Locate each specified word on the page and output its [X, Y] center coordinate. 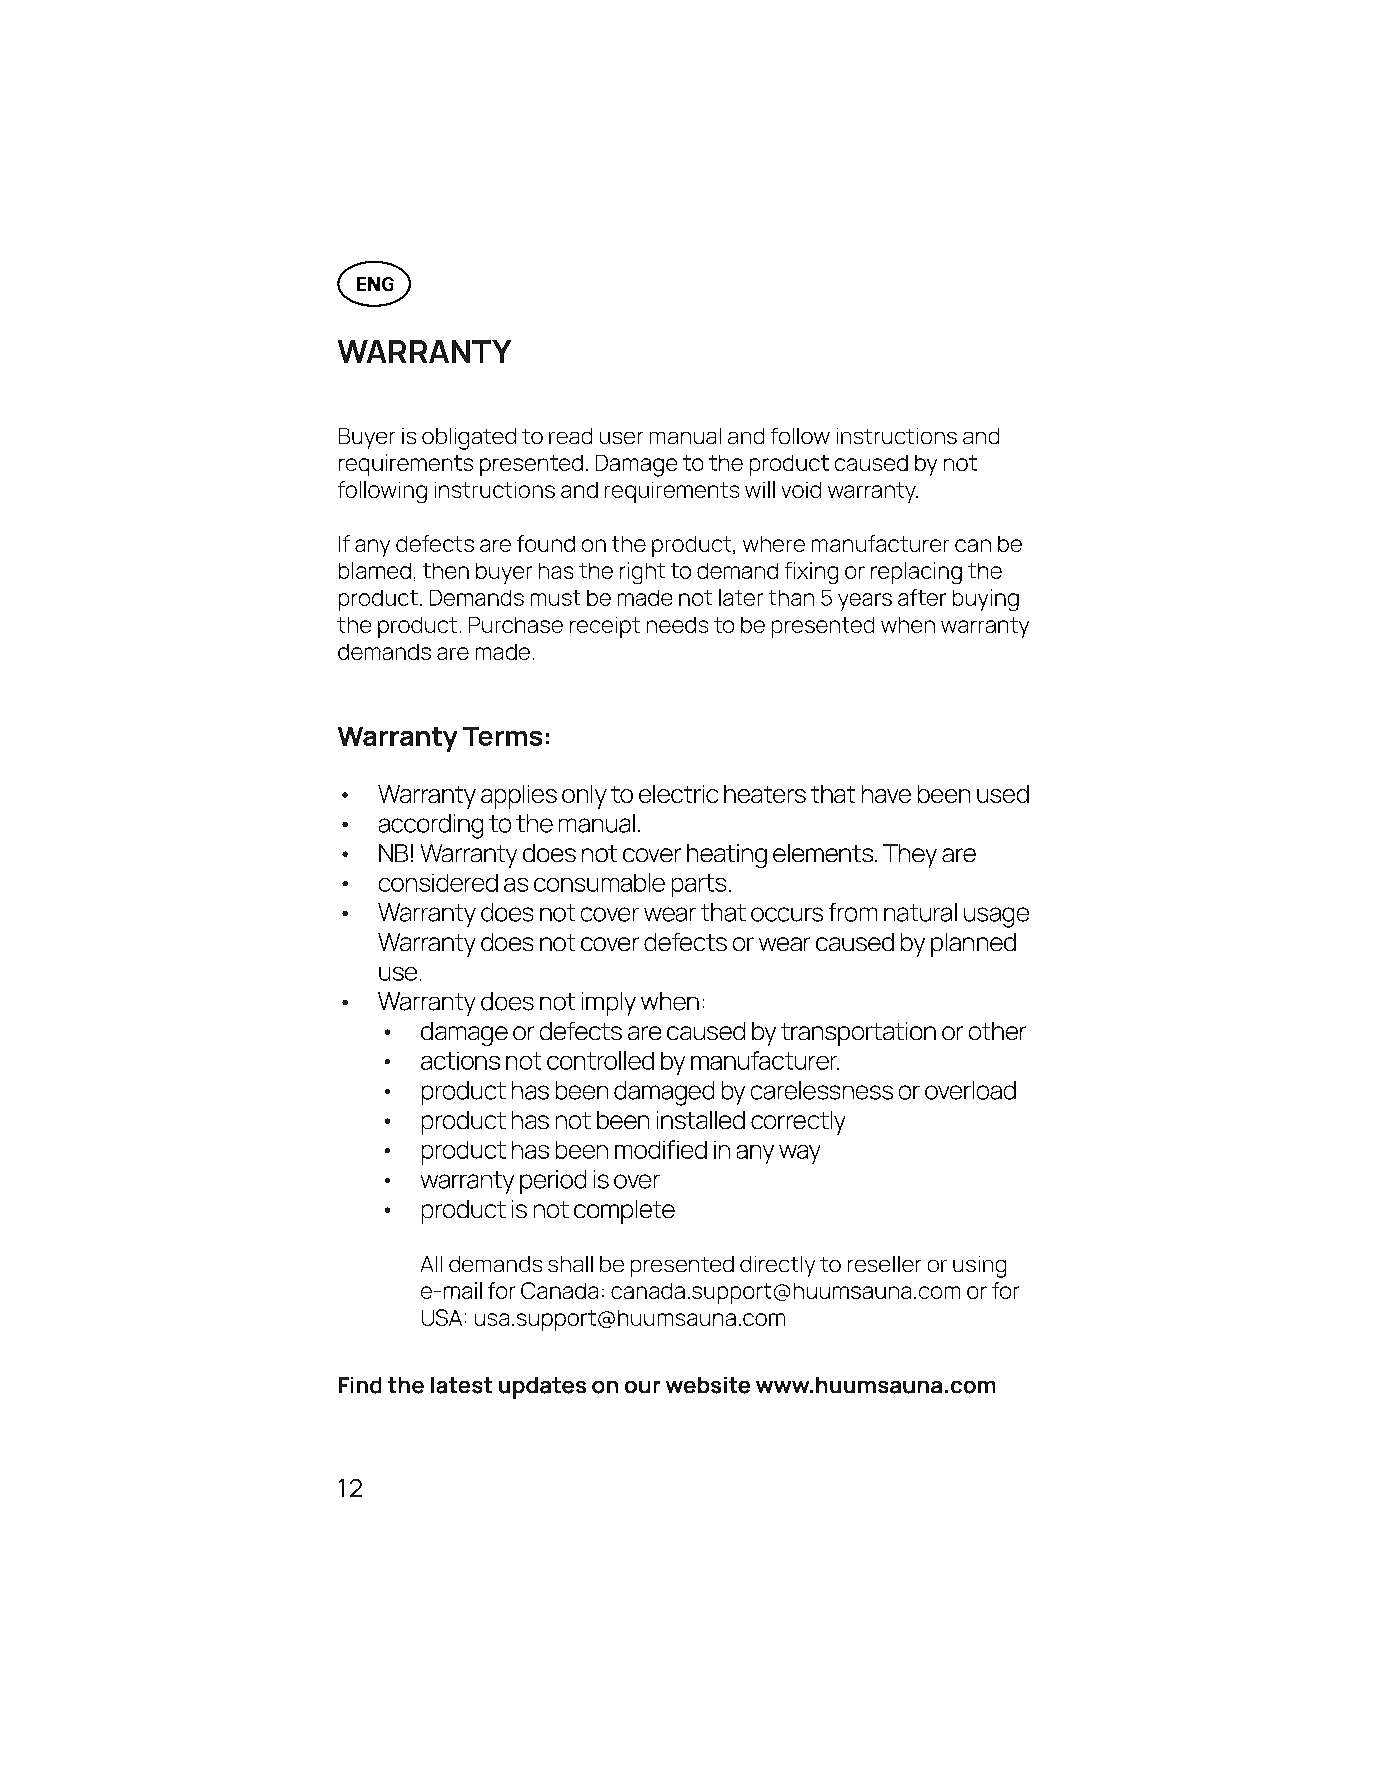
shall [570, 1264]
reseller [884, 1264]
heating [727, 856]
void [801, 490]
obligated [469, 439]
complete [624, 1212]
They [910, 856]
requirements [672, 492]
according [431, 826]
